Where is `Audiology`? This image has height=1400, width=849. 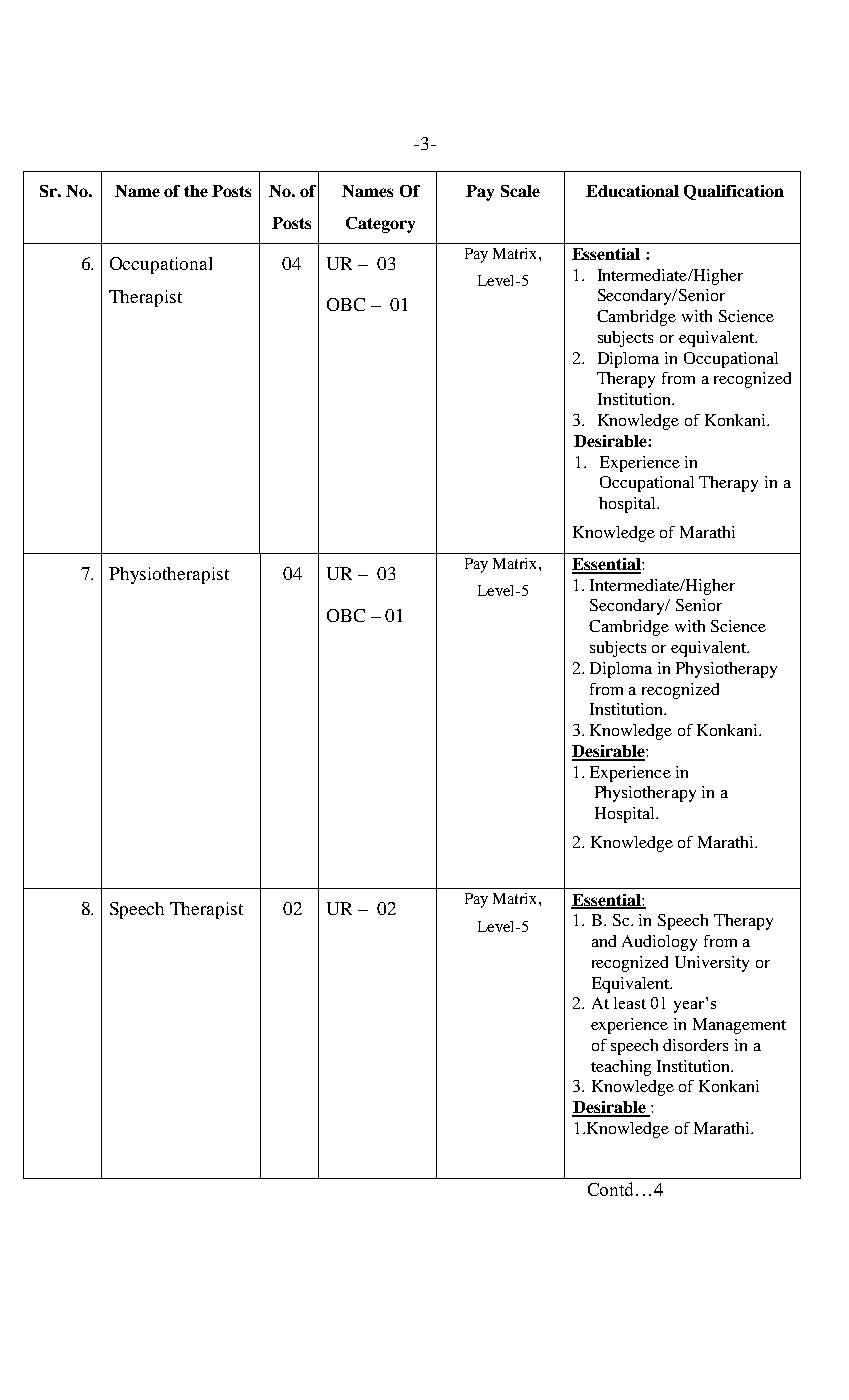 Audiology is located at coordinates (659, 943).
